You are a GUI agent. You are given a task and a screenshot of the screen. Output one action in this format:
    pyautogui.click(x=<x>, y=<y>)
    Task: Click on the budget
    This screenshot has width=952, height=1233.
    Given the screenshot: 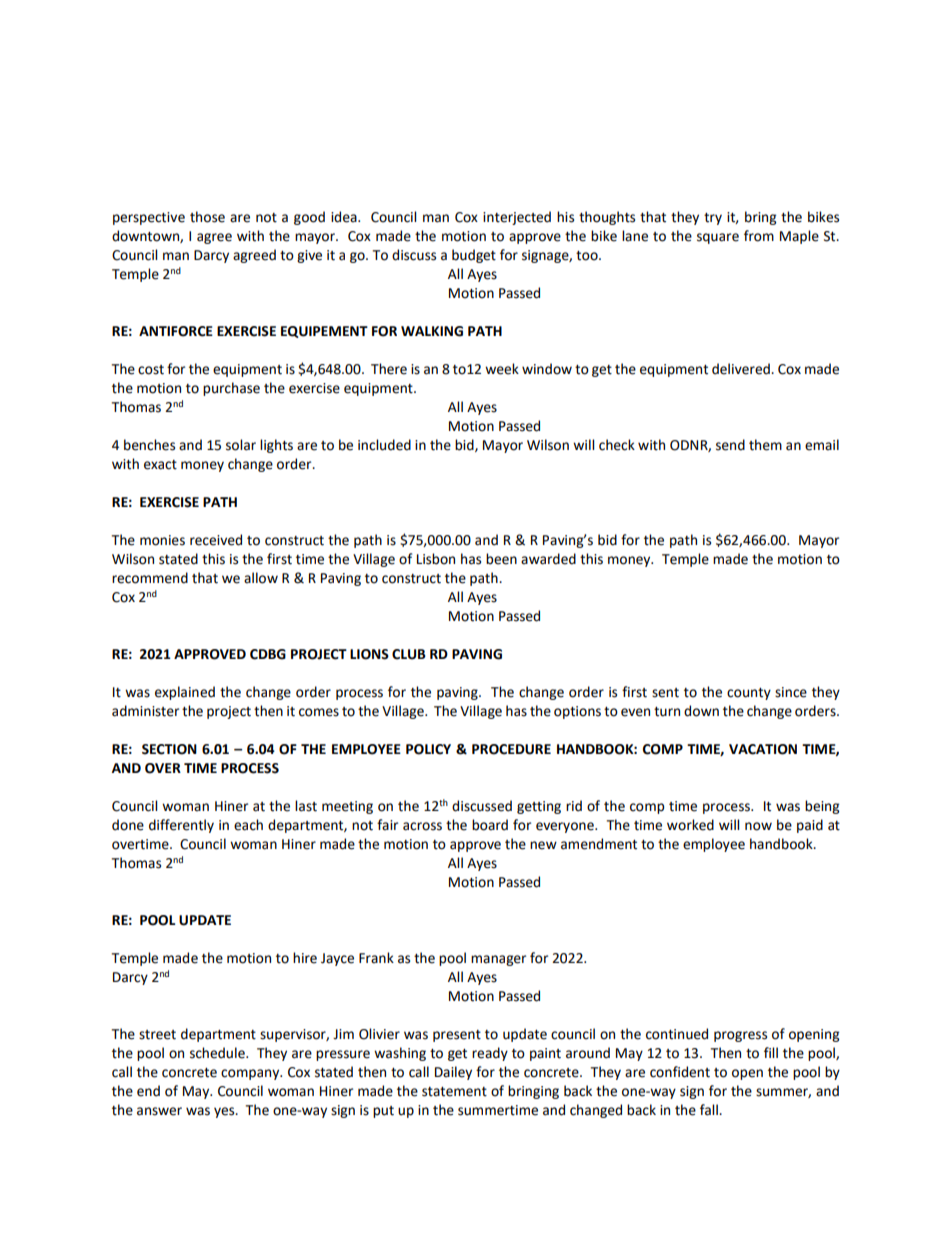 What is the action you would take?
    pyautogui.click(x=474, y=256)
